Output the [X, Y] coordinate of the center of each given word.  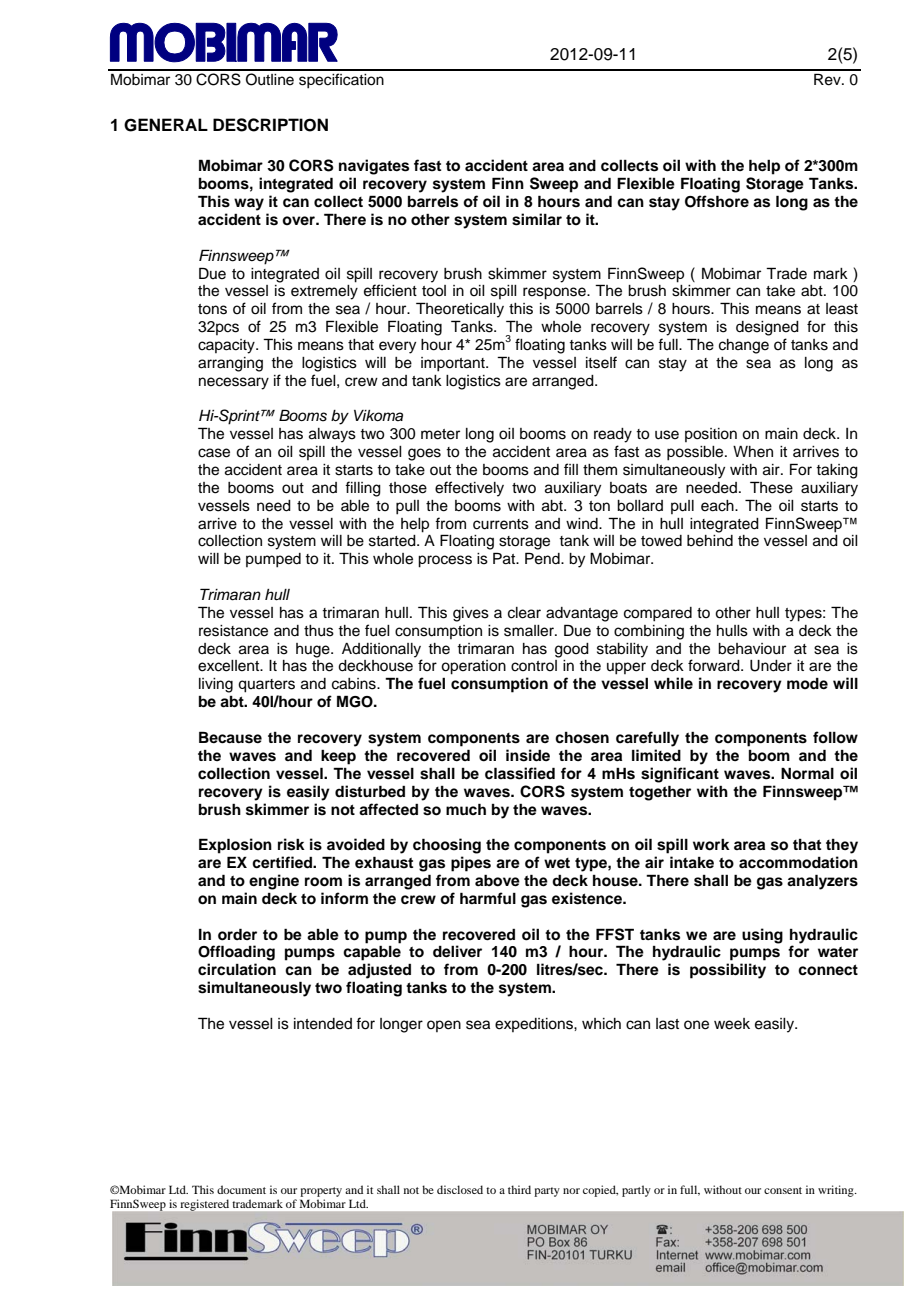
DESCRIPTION [270, 125]
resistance [233, 631]
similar [537, 219]
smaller [530, 631]
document [241, 1189]
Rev [828, 79]
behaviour [752, 649]
